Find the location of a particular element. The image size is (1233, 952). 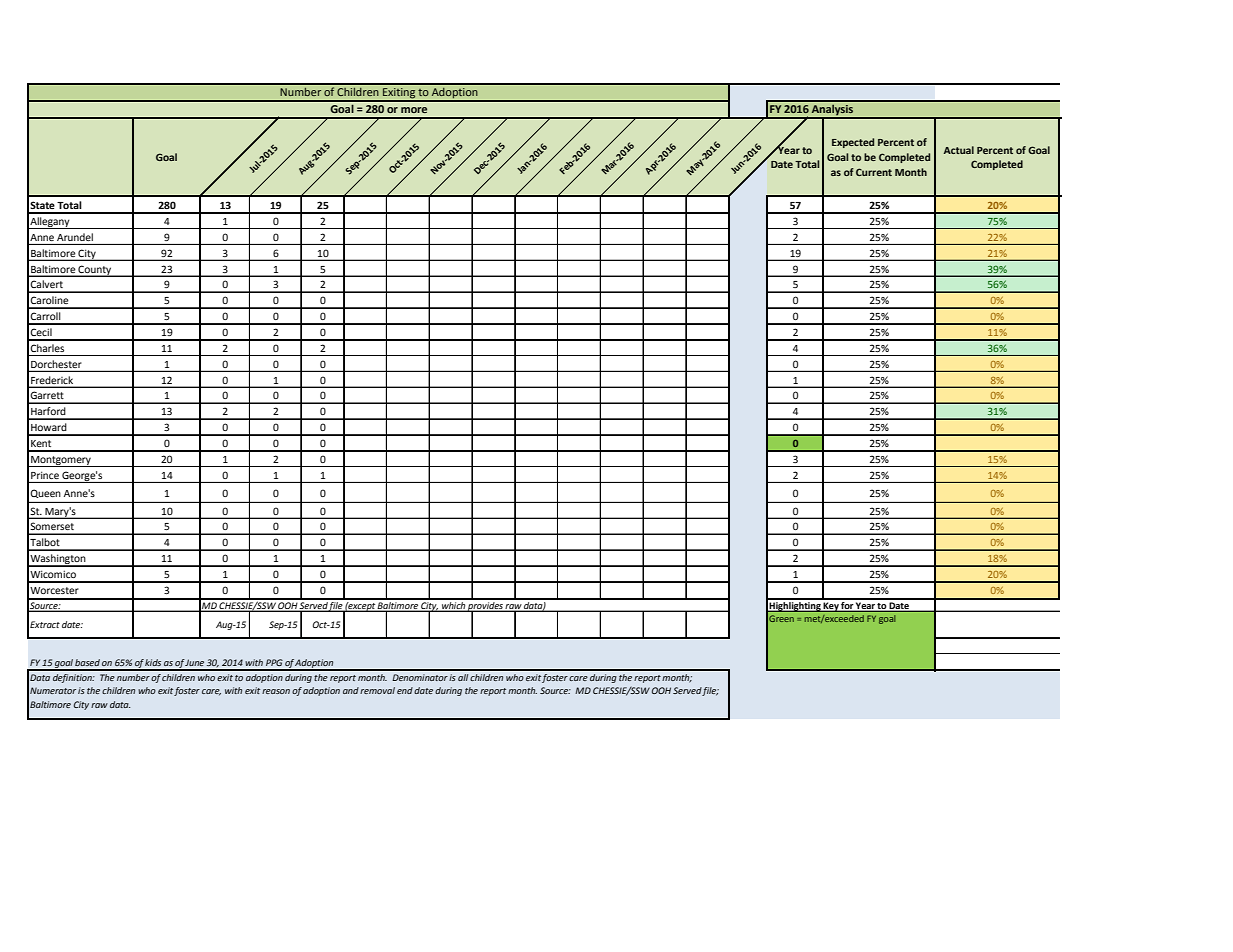

Prince is located at coordinates (45, 475).
